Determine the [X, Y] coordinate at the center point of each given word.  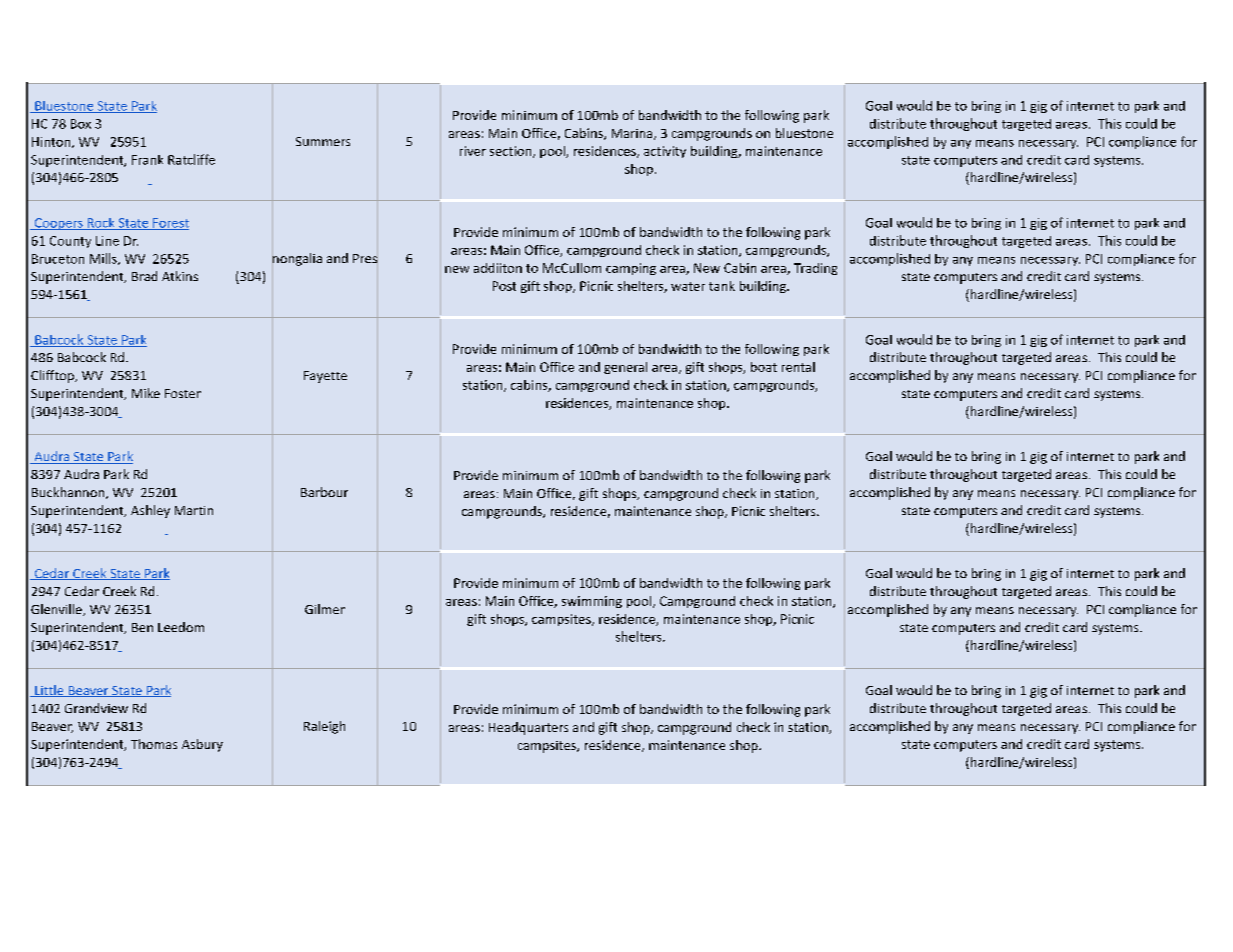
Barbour [324, 492]
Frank [147, 160]
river [473, 151]
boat [764, 367]
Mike [146, 393]
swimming [592, 602]
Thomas [154, 744]
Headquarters [528, 728]
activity [665, 152]
